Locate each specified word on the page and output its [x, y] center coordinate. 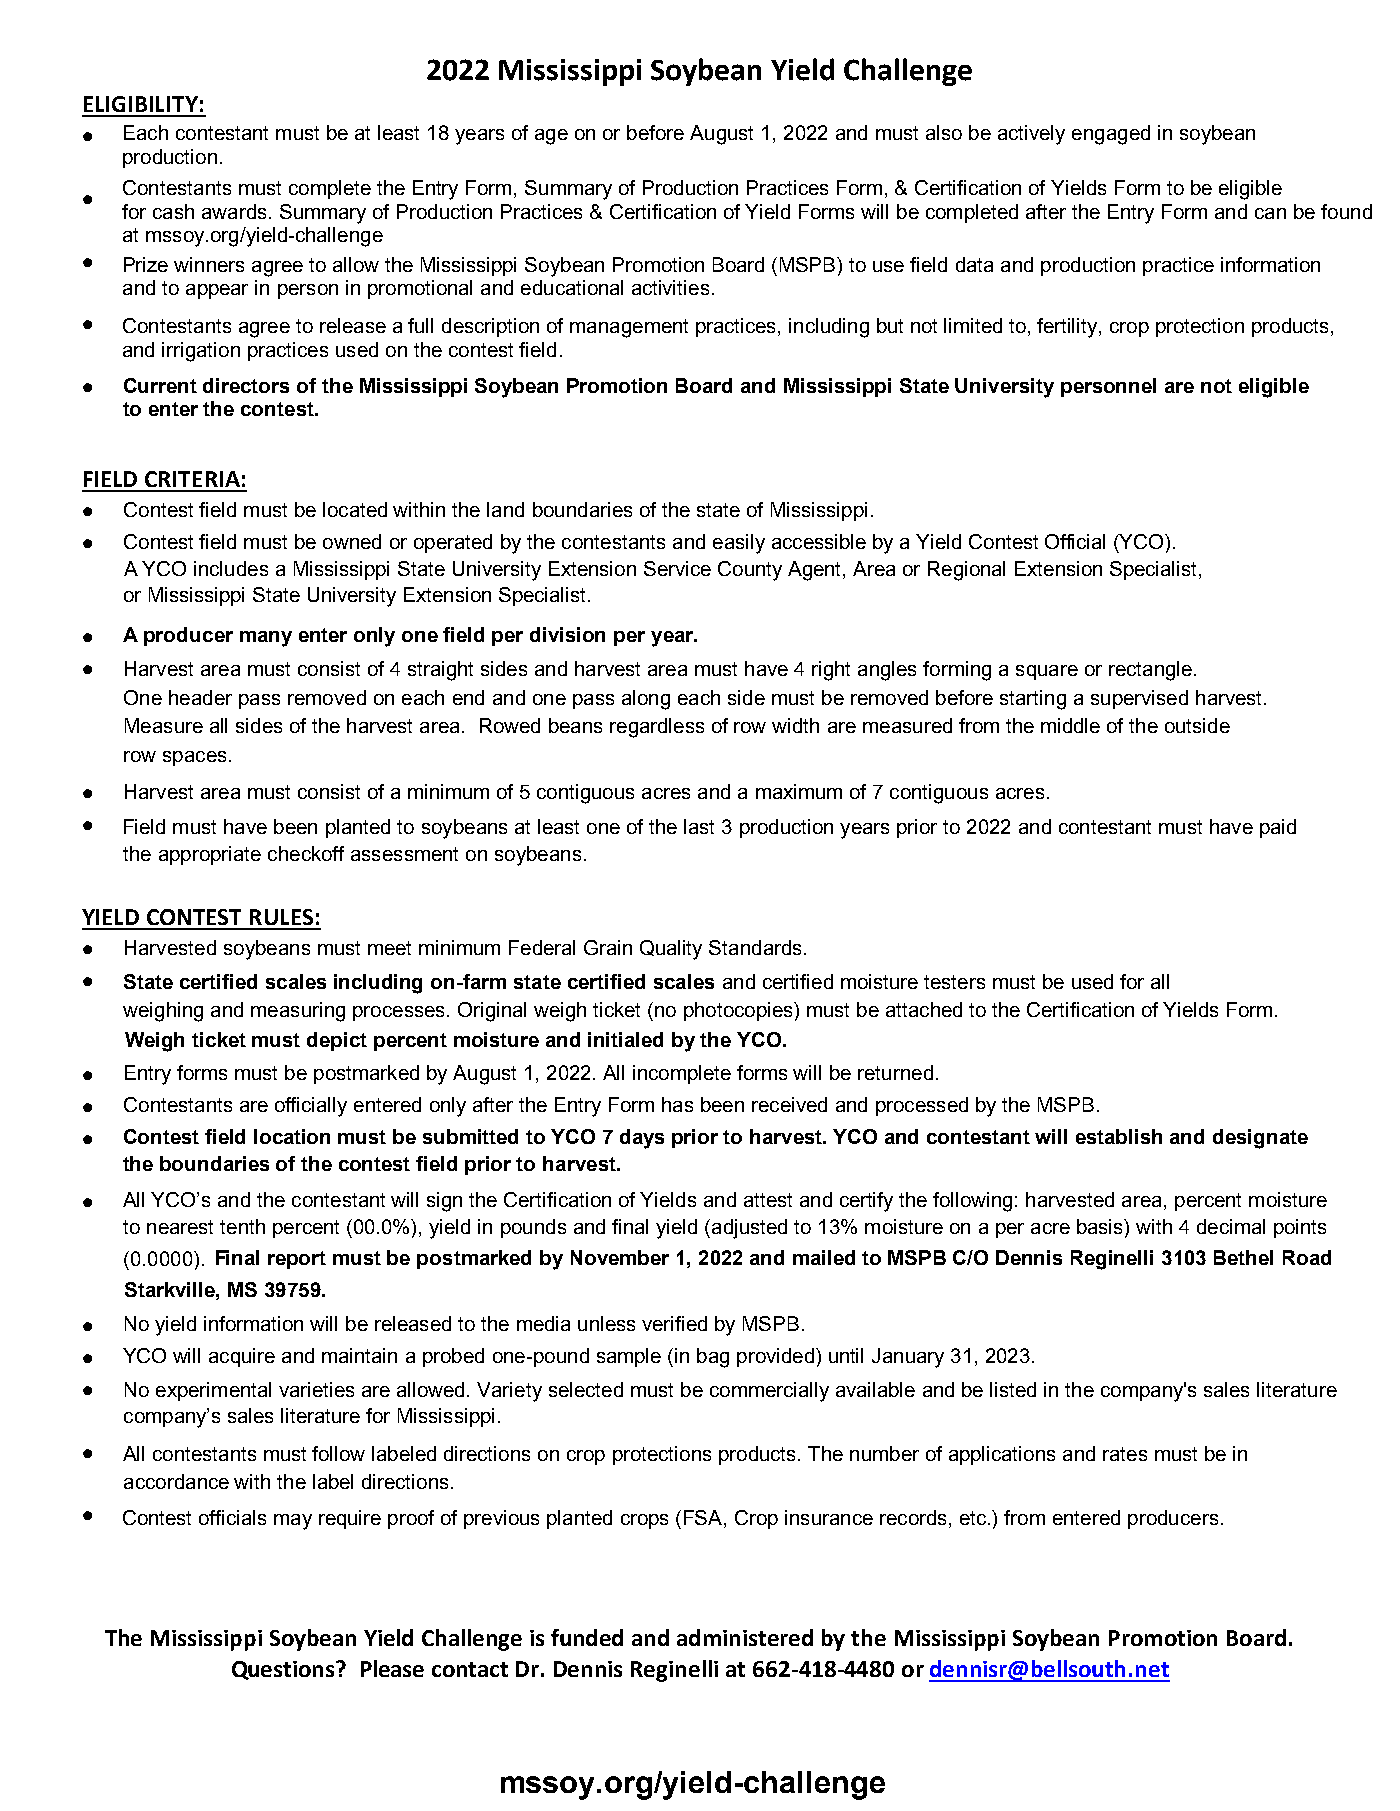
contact [470, 1669]
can [1270, 213]
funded [587, 1637]
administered [745, 1637]
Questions [284, 1670]
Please [392, 1668]
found [1346, 211]
